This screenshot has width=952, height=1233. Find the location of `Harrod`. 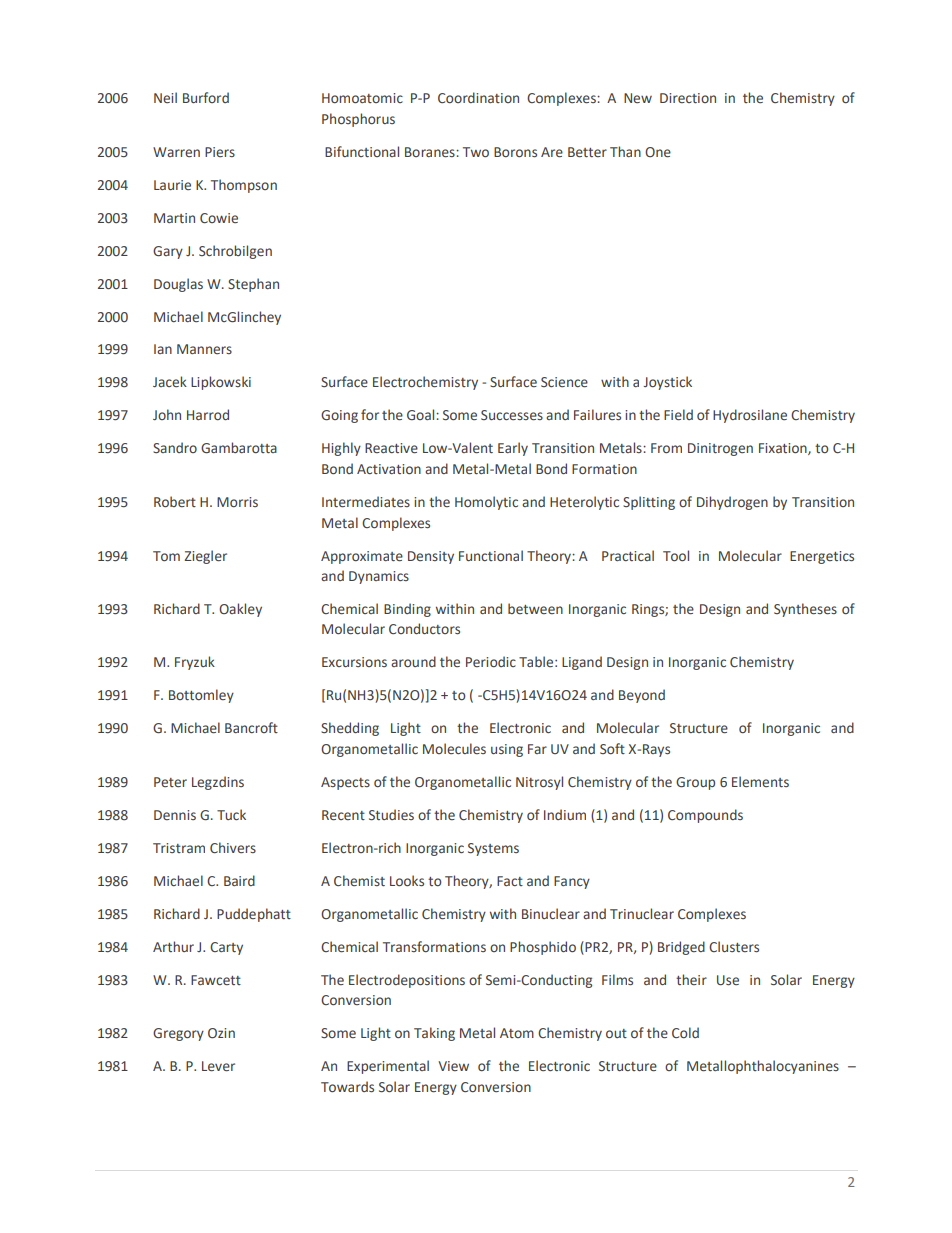

Harrod is located at coordinates (208, 414).
